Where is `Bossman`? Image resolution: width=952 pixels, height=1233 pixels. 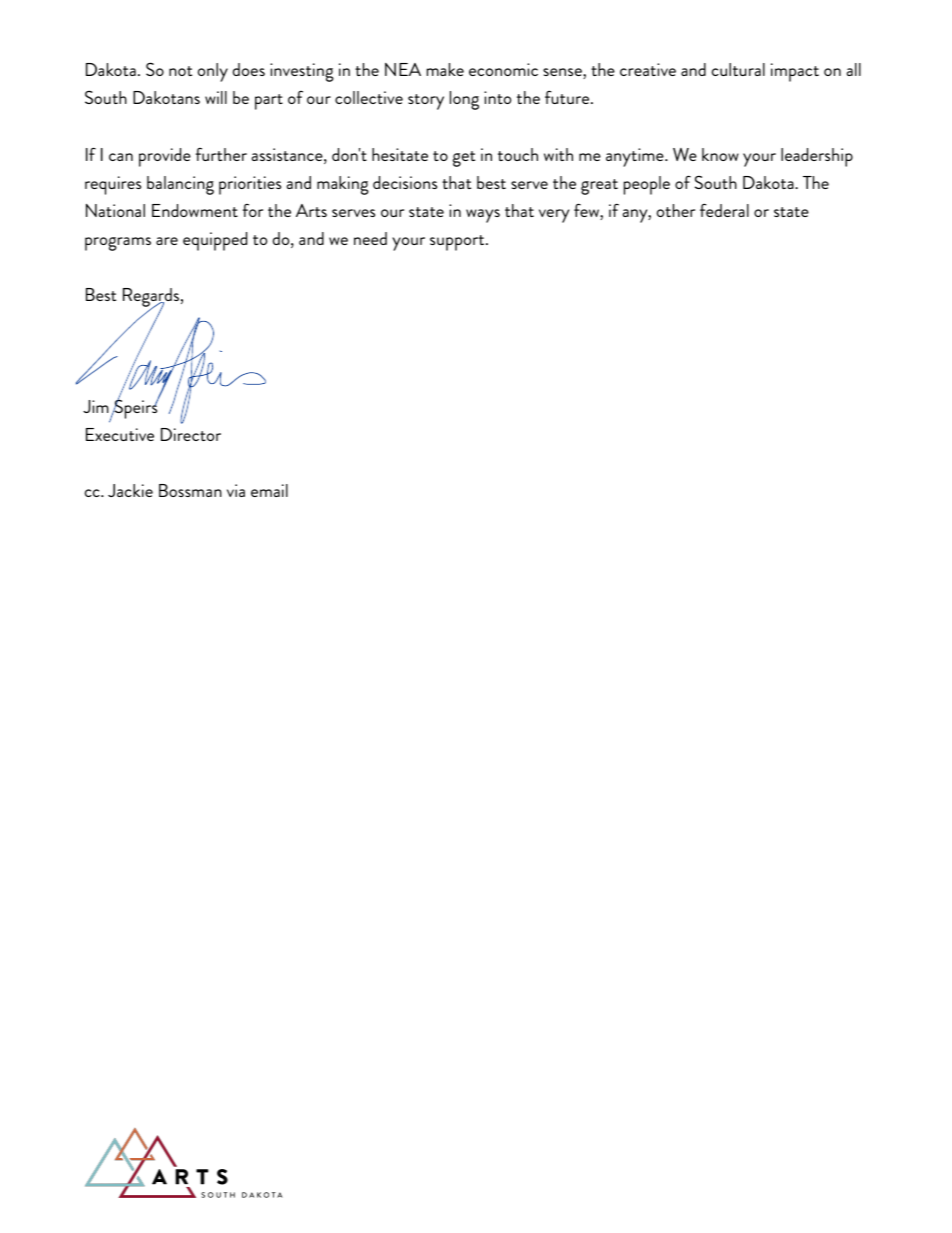 Bossman is located at coordinates (190, 490).
